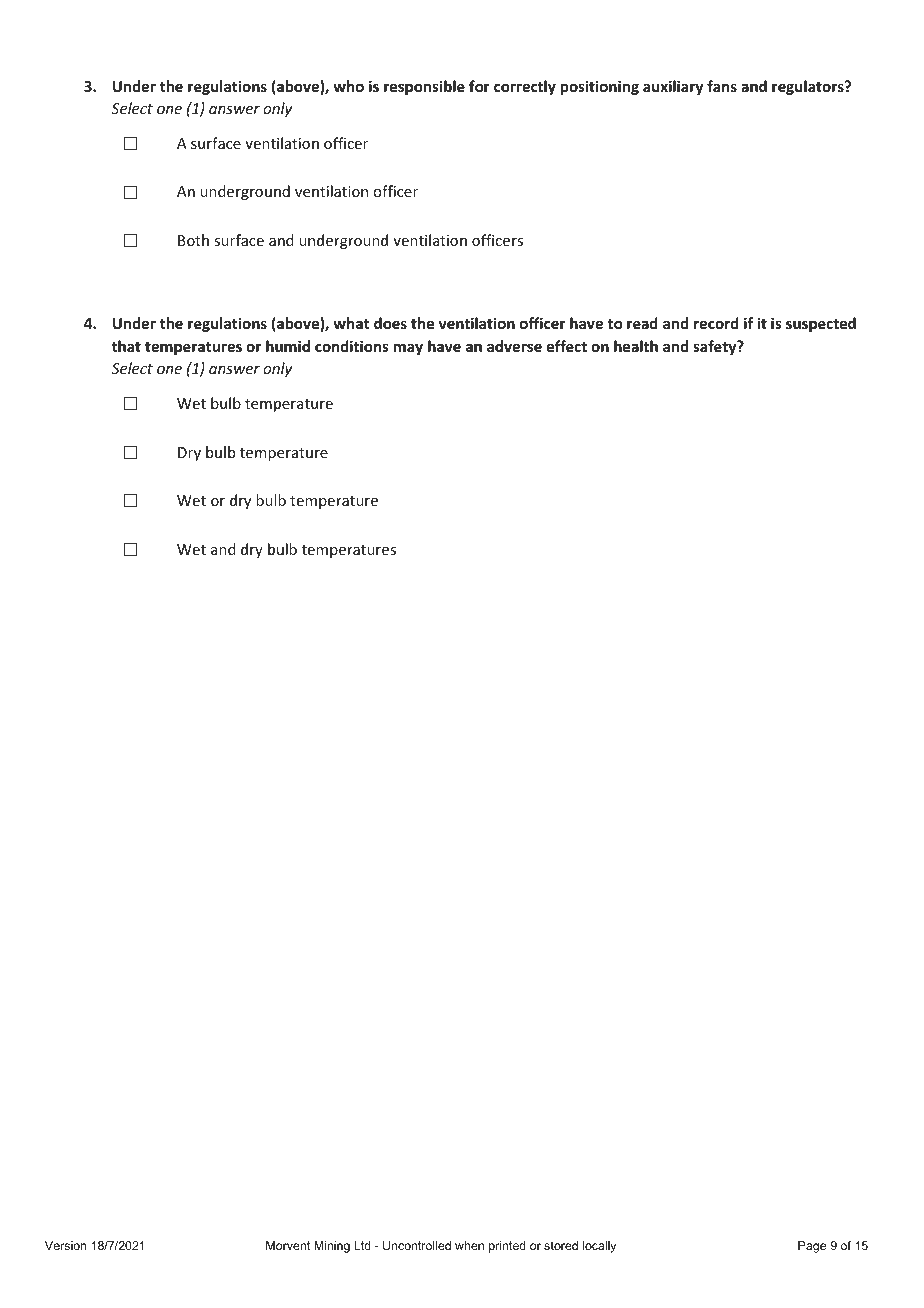  I want to click on Version, so click(66, 1245).
